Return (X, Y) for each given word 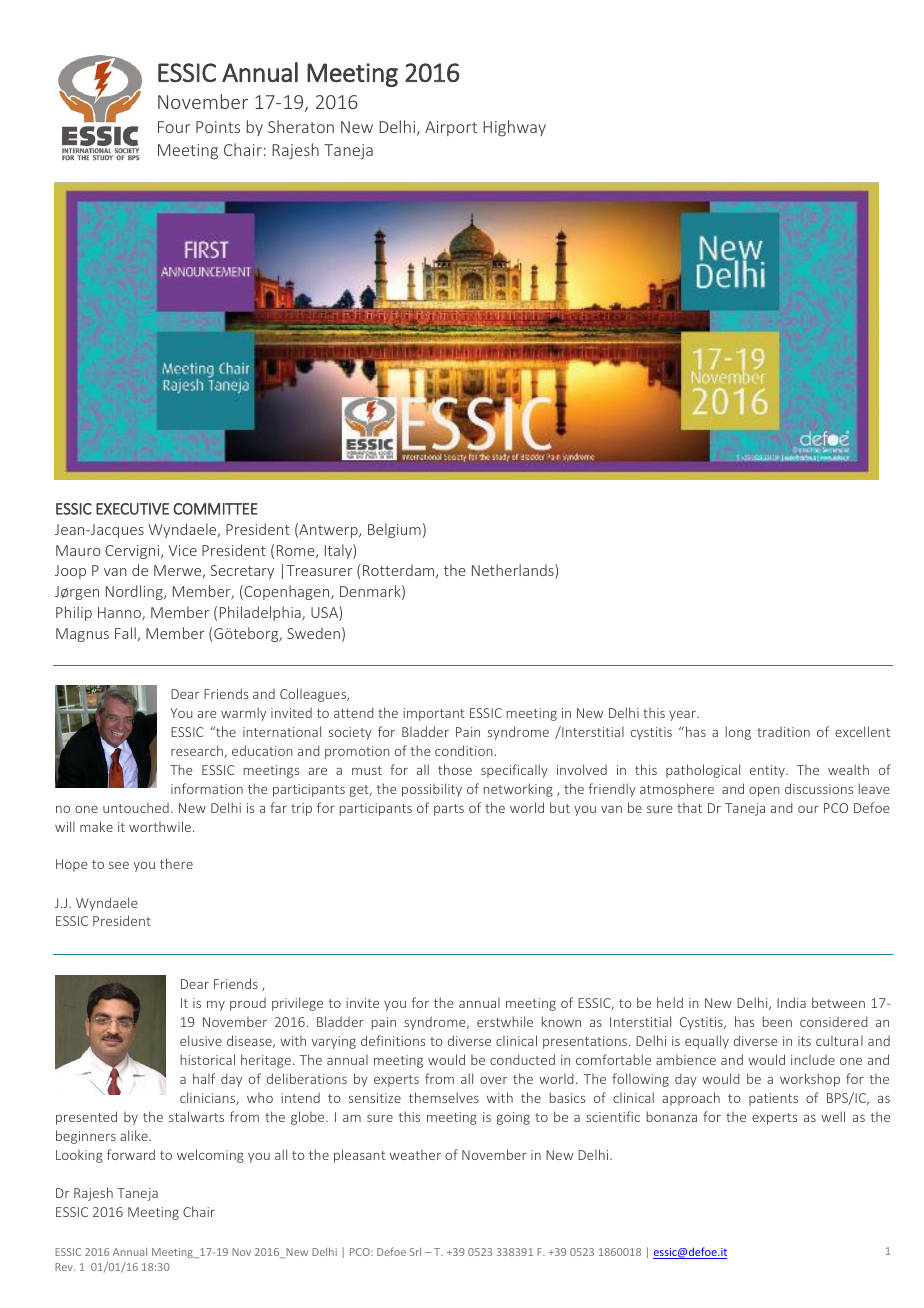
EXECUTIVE (132, 509)
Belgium (394, 530)
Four (174, 127)
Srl (415, 1251)
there (176, 863)
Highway (514, 128)
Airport (451, 128)
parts (449, 810)
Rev (65, 1267)
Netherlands (514, 571)
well (833, 1116)
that (689, 808)
